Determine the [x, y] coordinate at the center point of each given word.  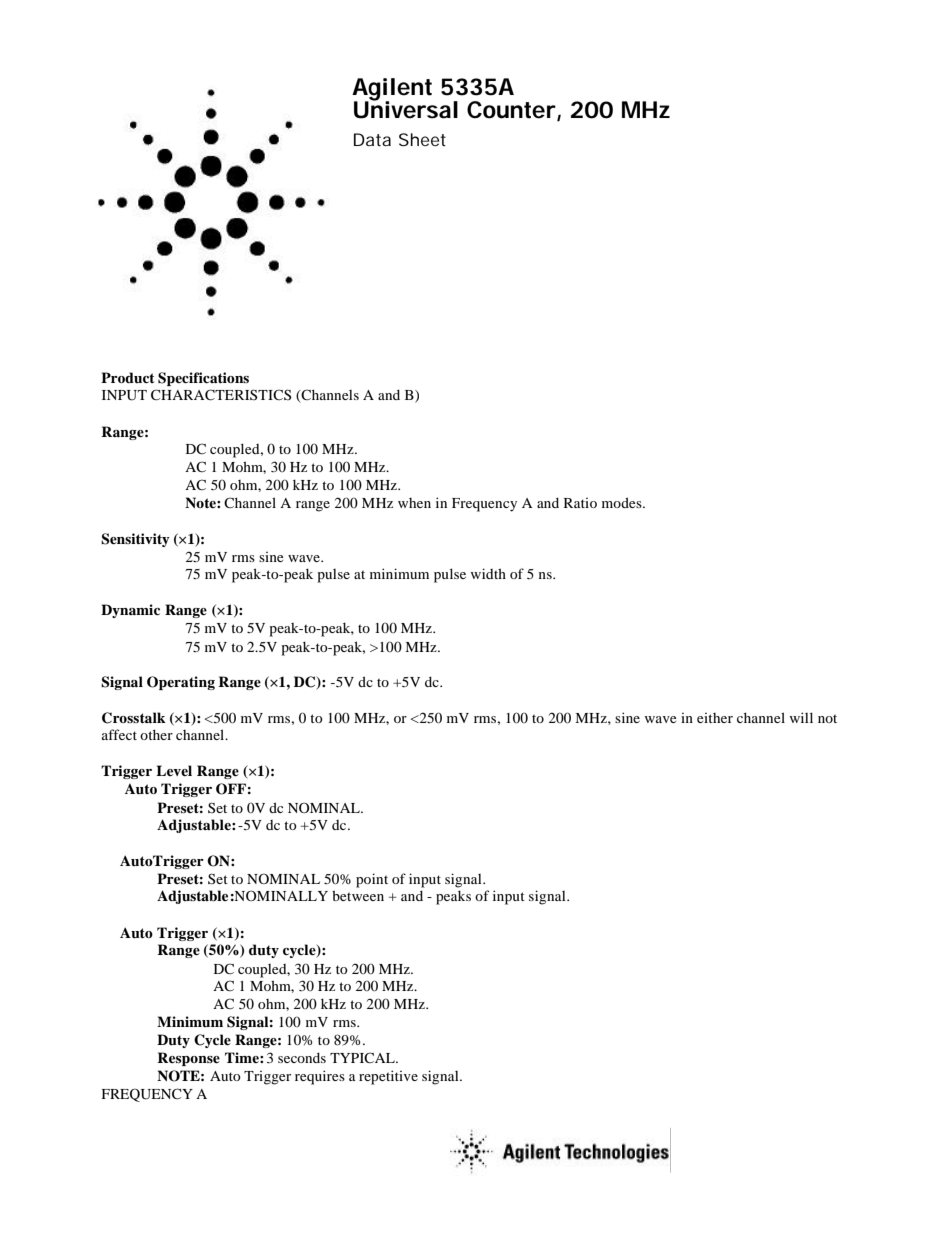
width [488, 573]
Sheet [422, 139]
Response [188, 1059]
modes [623, 502]
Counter [511, 110]
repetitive [388, 1077]
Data [372, 139]
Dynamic [130, 611]
